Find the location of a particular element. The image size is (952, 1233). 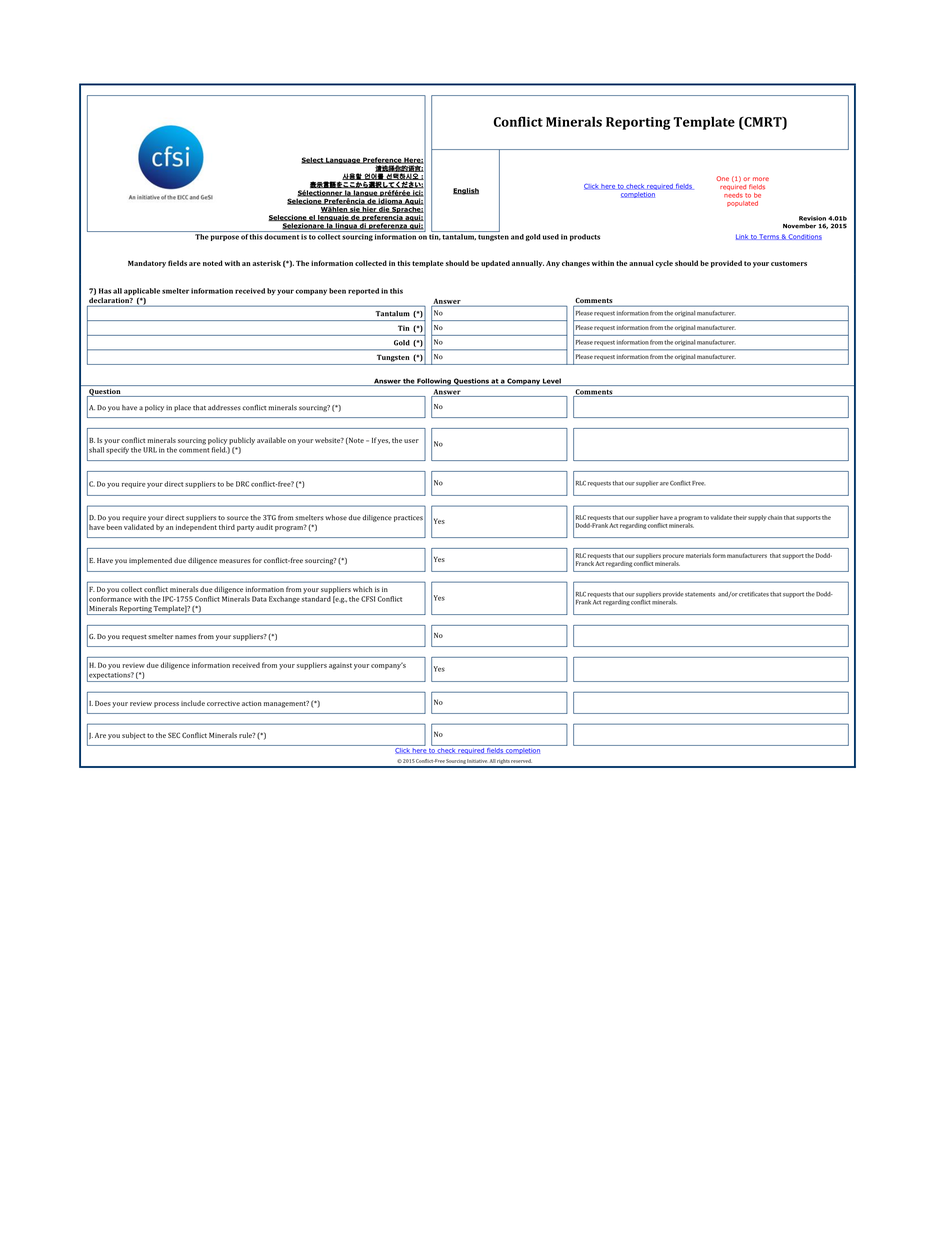

SEC is located at coordinates (174, 735).
